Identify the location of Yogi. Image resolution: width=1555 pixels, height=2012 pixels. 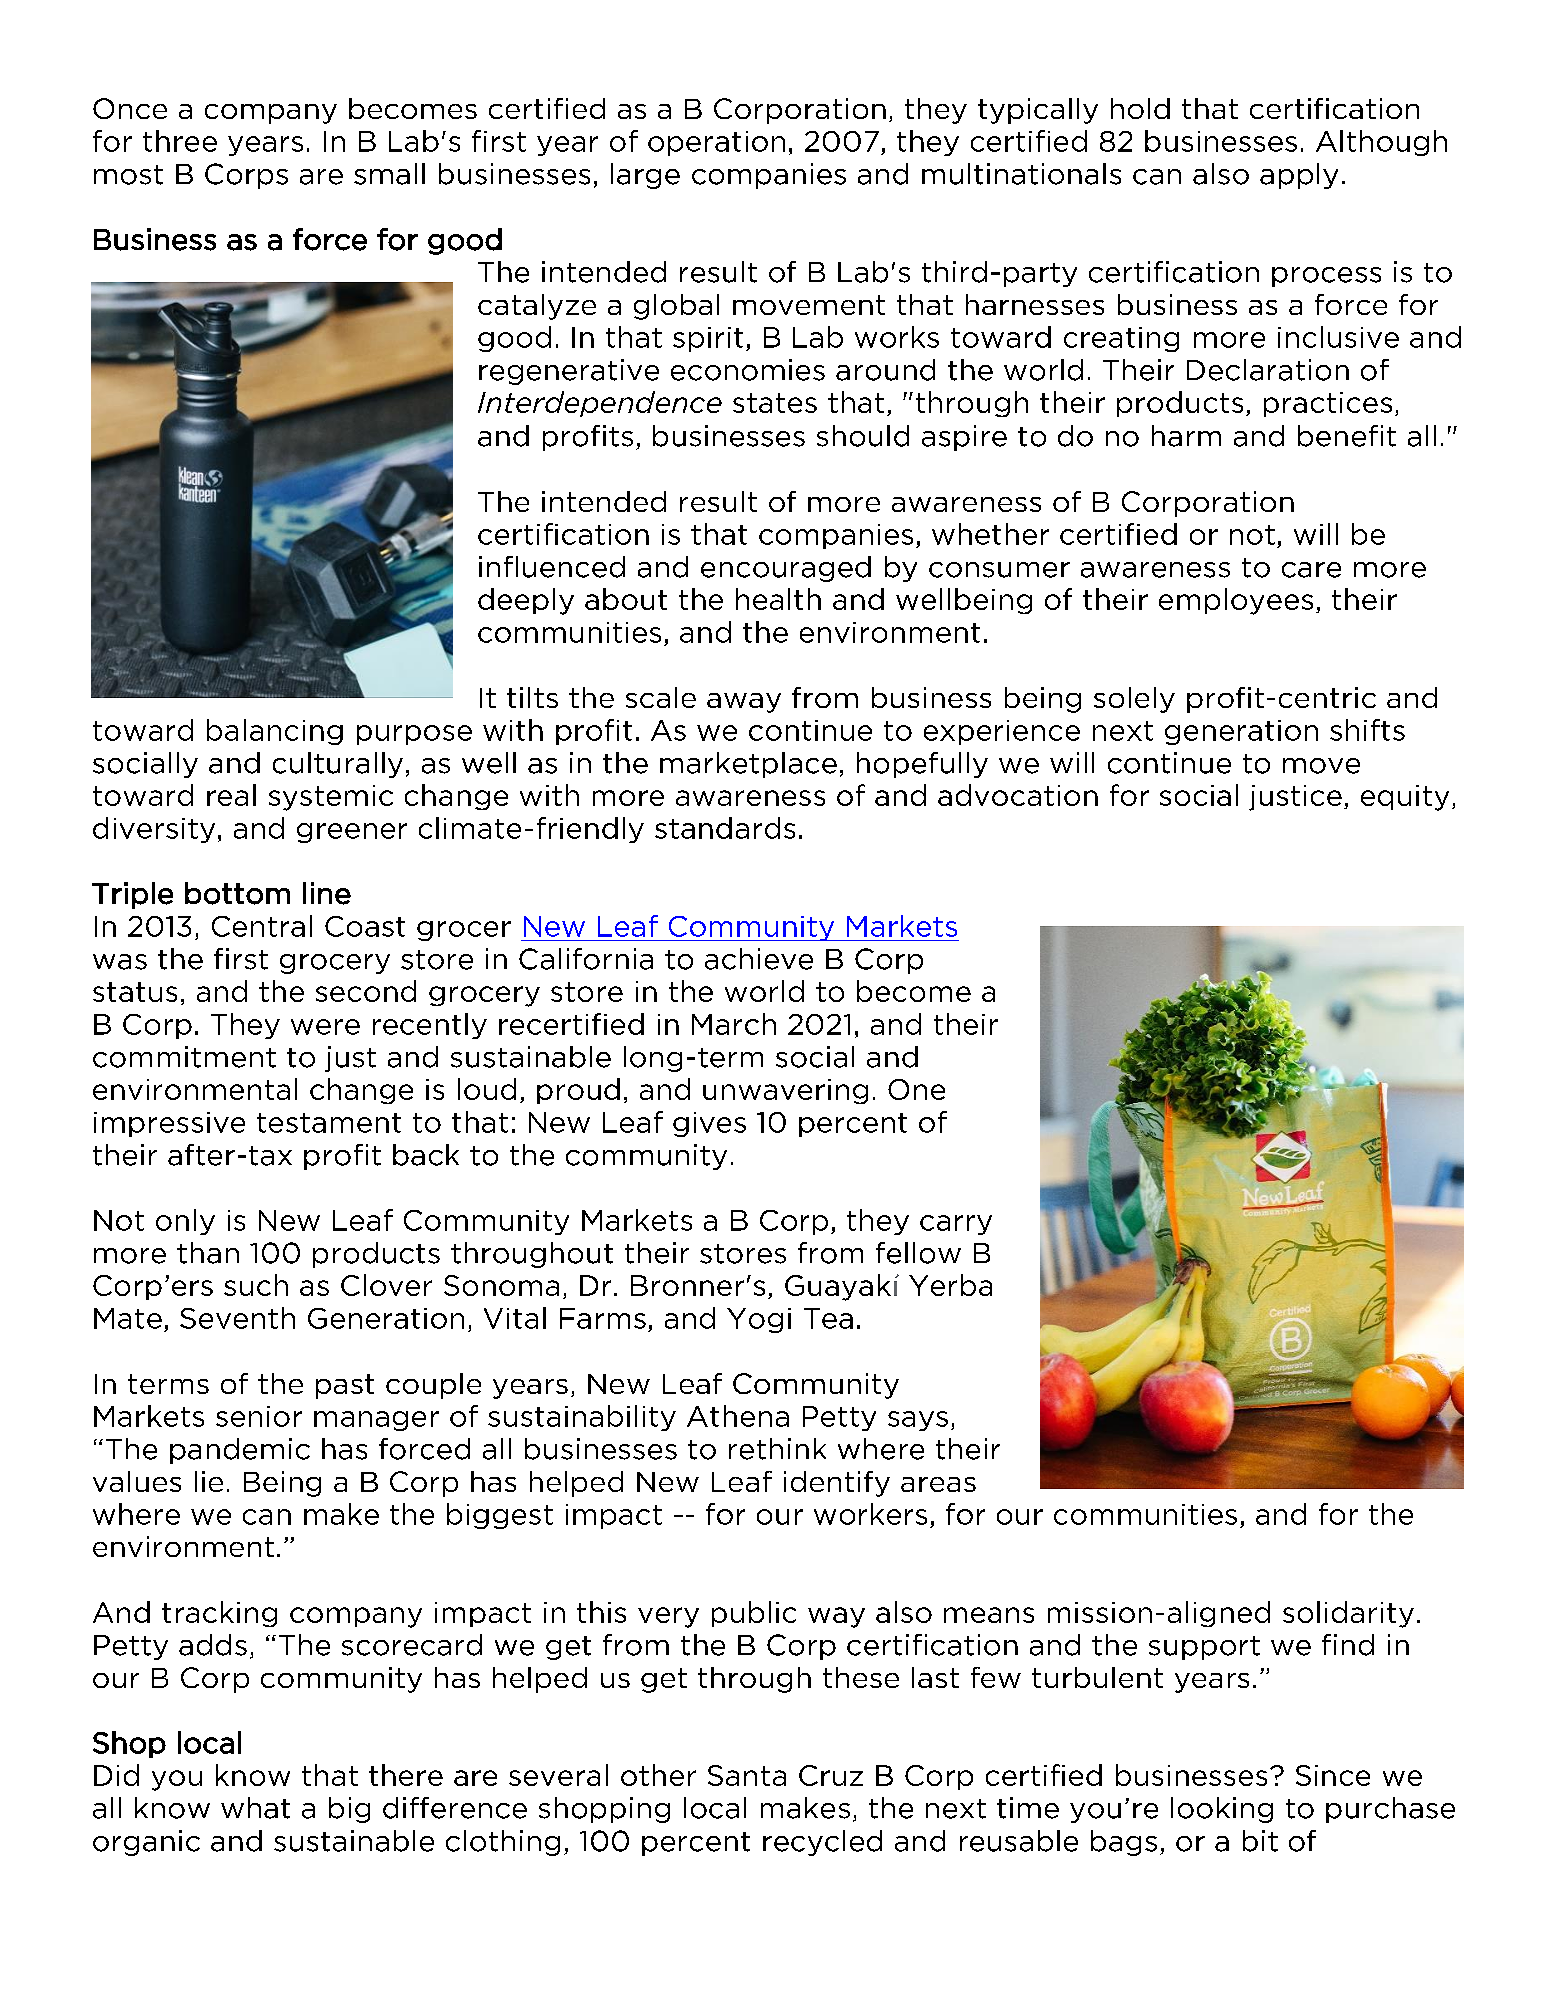
(759, 1320).
